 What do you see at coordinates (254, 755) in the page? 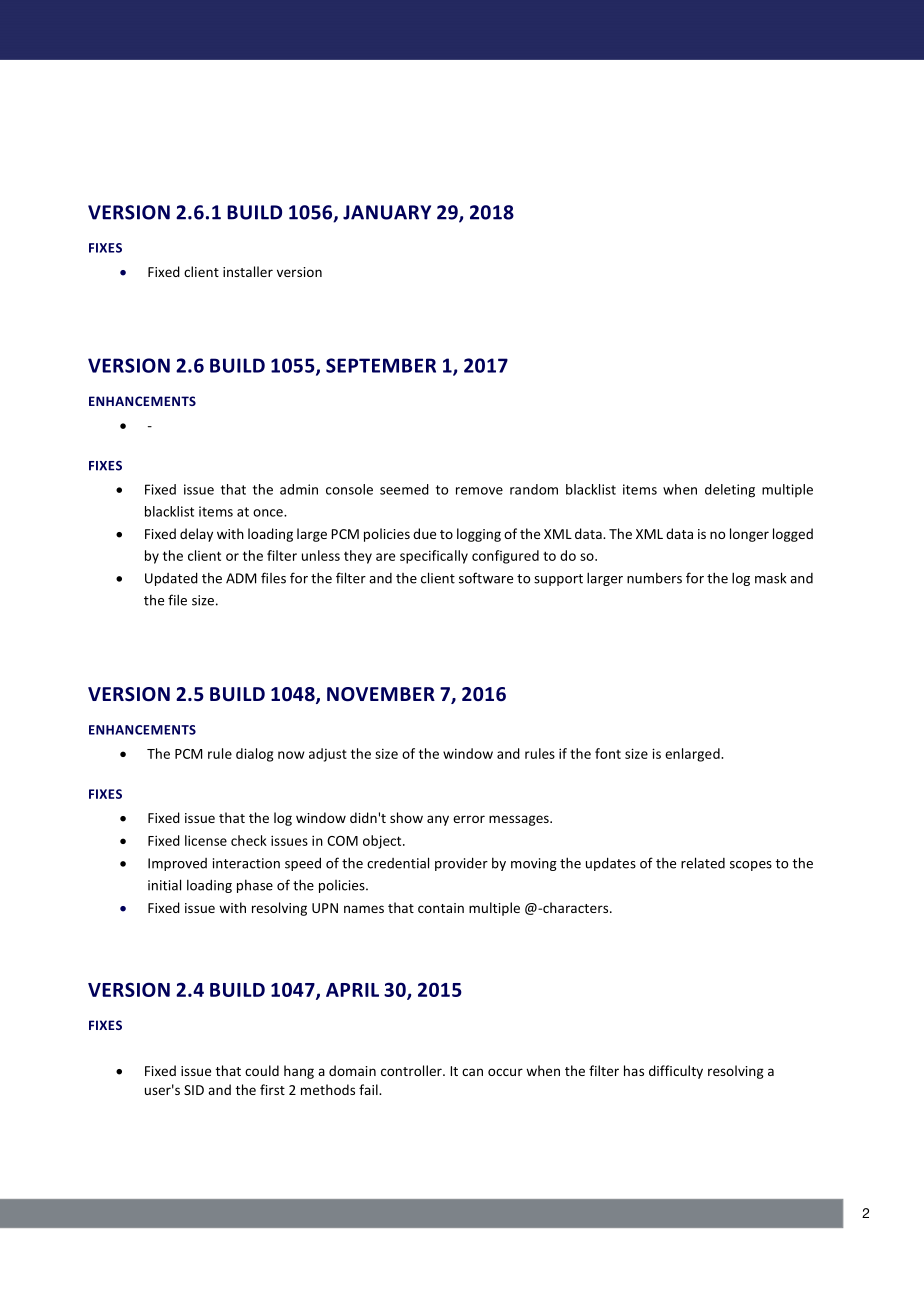
I see `dialog` at bounding box center [254, 755].
